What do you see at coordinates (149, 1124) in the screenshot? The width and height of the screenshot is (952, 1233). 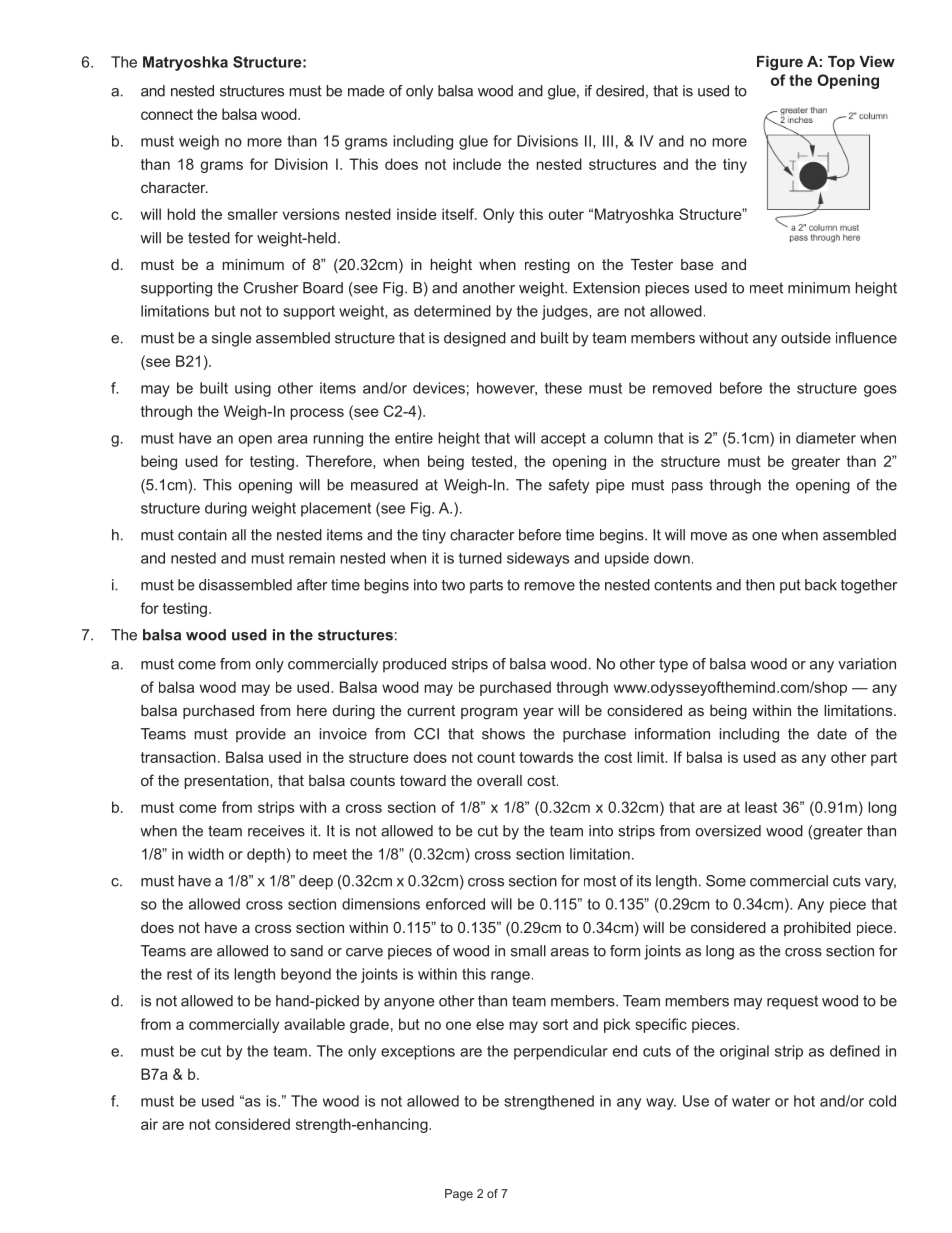 I see `air` at bounding box center [149, 1124].
